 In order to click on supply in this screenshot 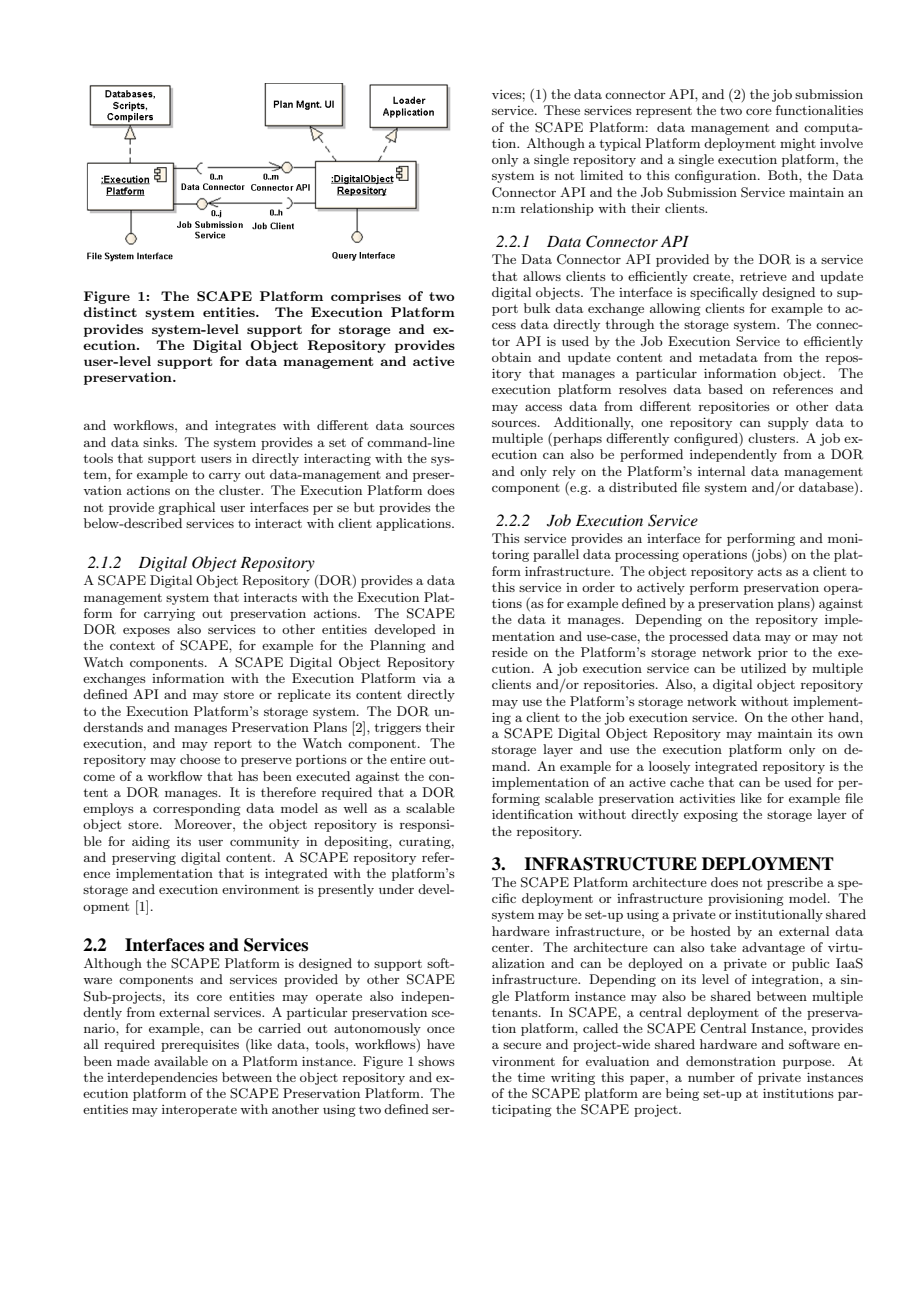, I will do `click(788, 423)`.
